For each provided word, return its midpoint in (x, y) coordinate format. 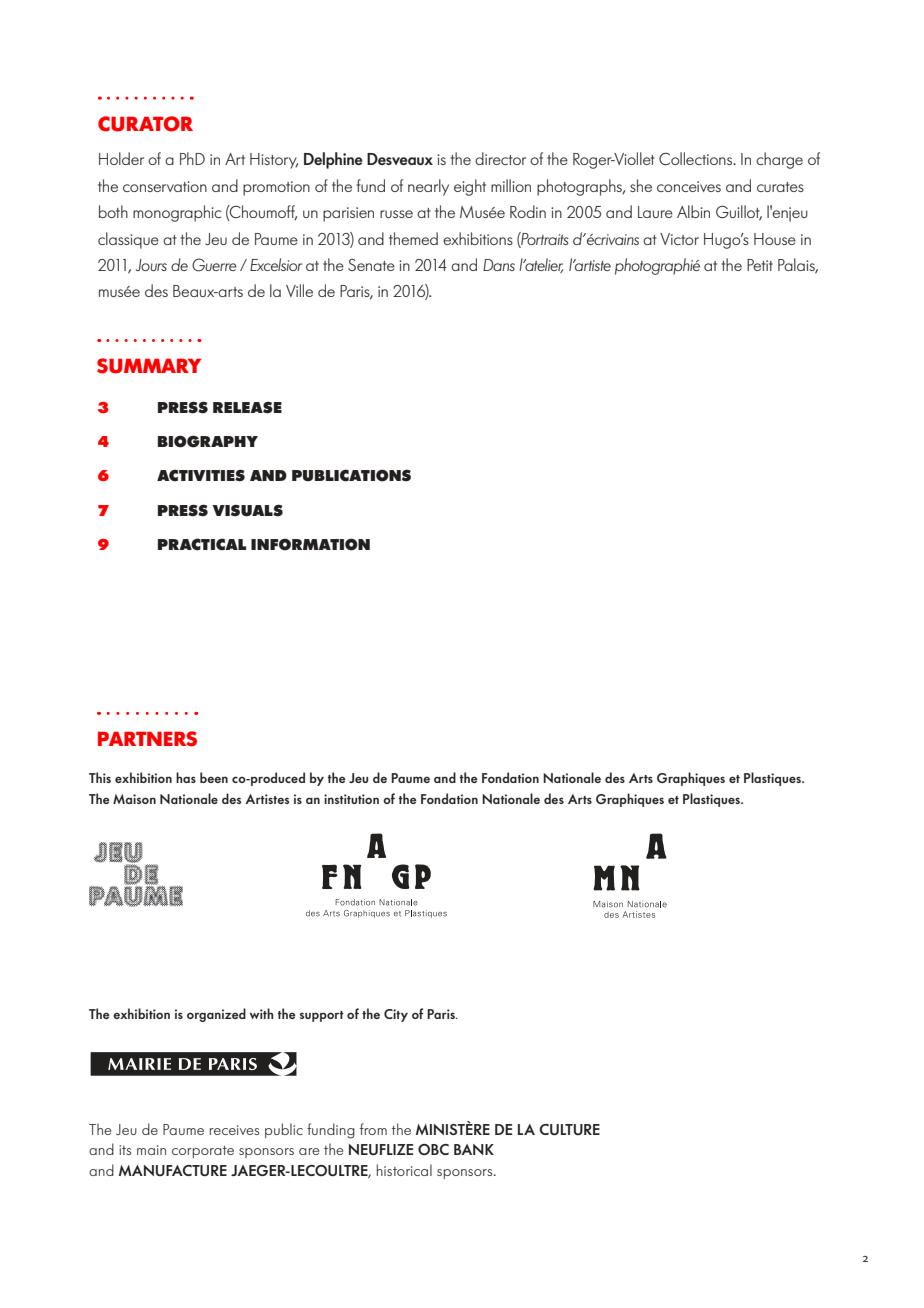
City (396, 1015)
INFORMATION (310, 544)
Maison (134, 799)
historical (404, 1170)
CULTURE (569, 1130)
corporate (203, 1152)
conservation (165, 186)
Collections (697, 158)
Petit (760, 265)
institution (351, 799)
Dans (499, 265)
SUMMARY (149, 366)
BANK (474, 1149)
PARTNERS (147, 739)
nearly (428, 187)
